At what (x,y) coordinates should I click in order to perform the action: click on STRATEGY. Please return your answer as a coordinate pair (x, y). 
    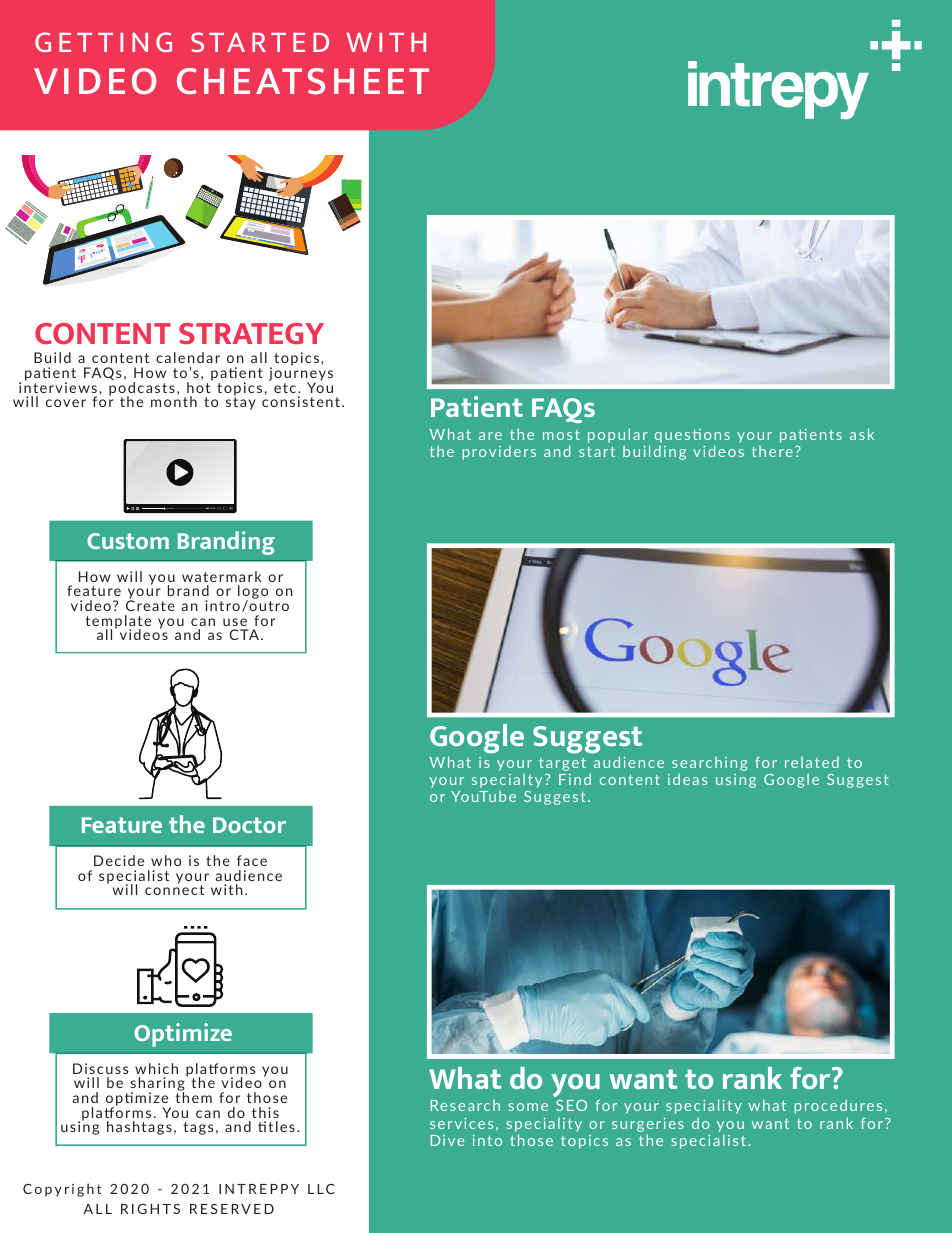
    Looking at the image, I should click on (251, 333).
